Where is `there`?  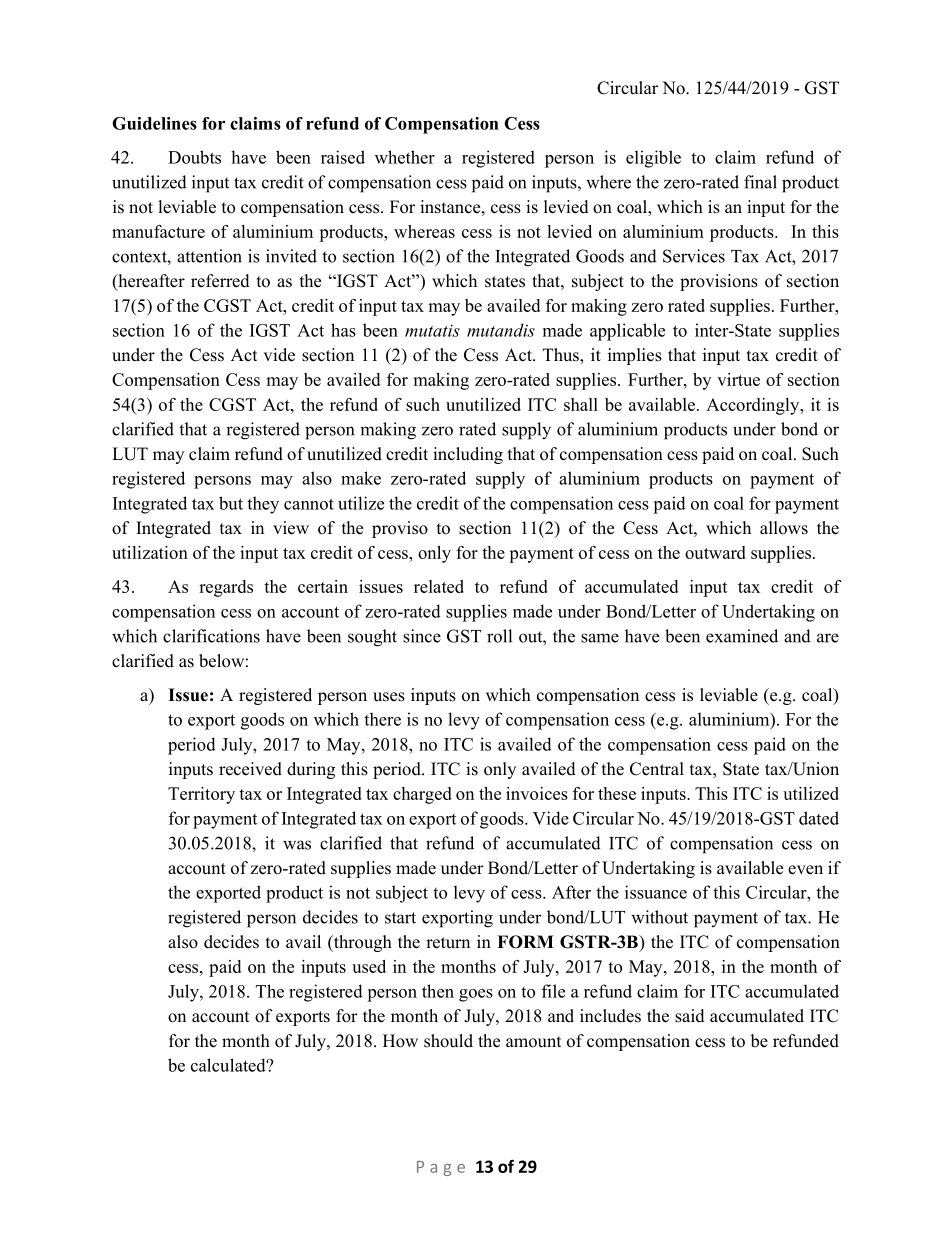
there is located at coordinates (382, 719).
